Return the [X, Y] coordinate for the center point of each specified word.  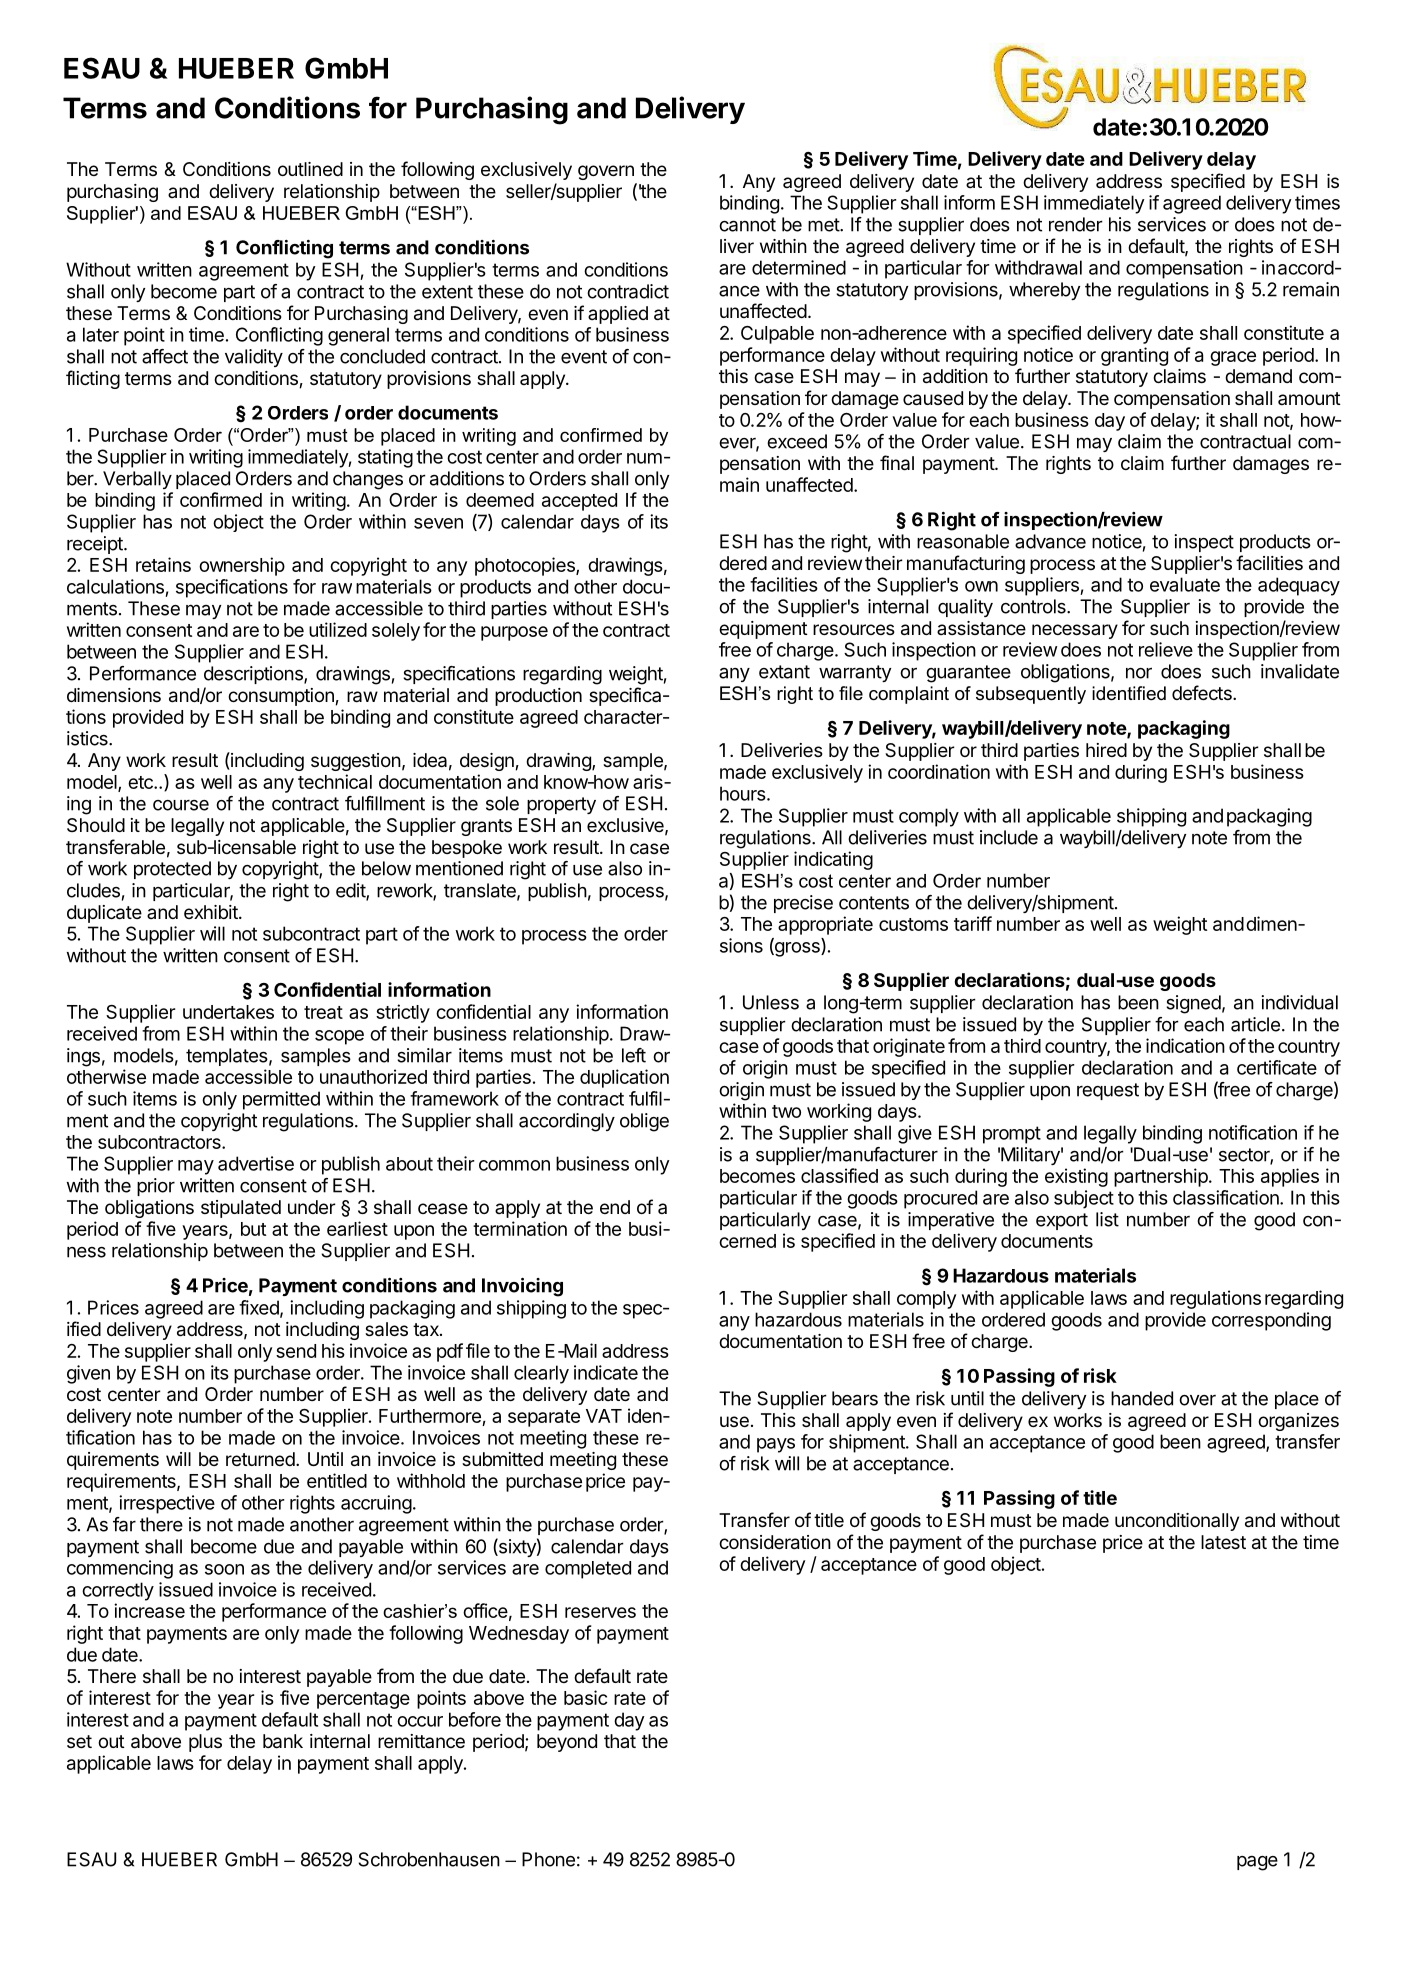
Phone [548, 1859]
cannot [747, 225]
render [1076, 224]
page [1257, 1863]
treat [323, 1012]
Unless [771, 1002]
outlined [310, 169]
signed [1193, 1004]
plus [205, 1743]
